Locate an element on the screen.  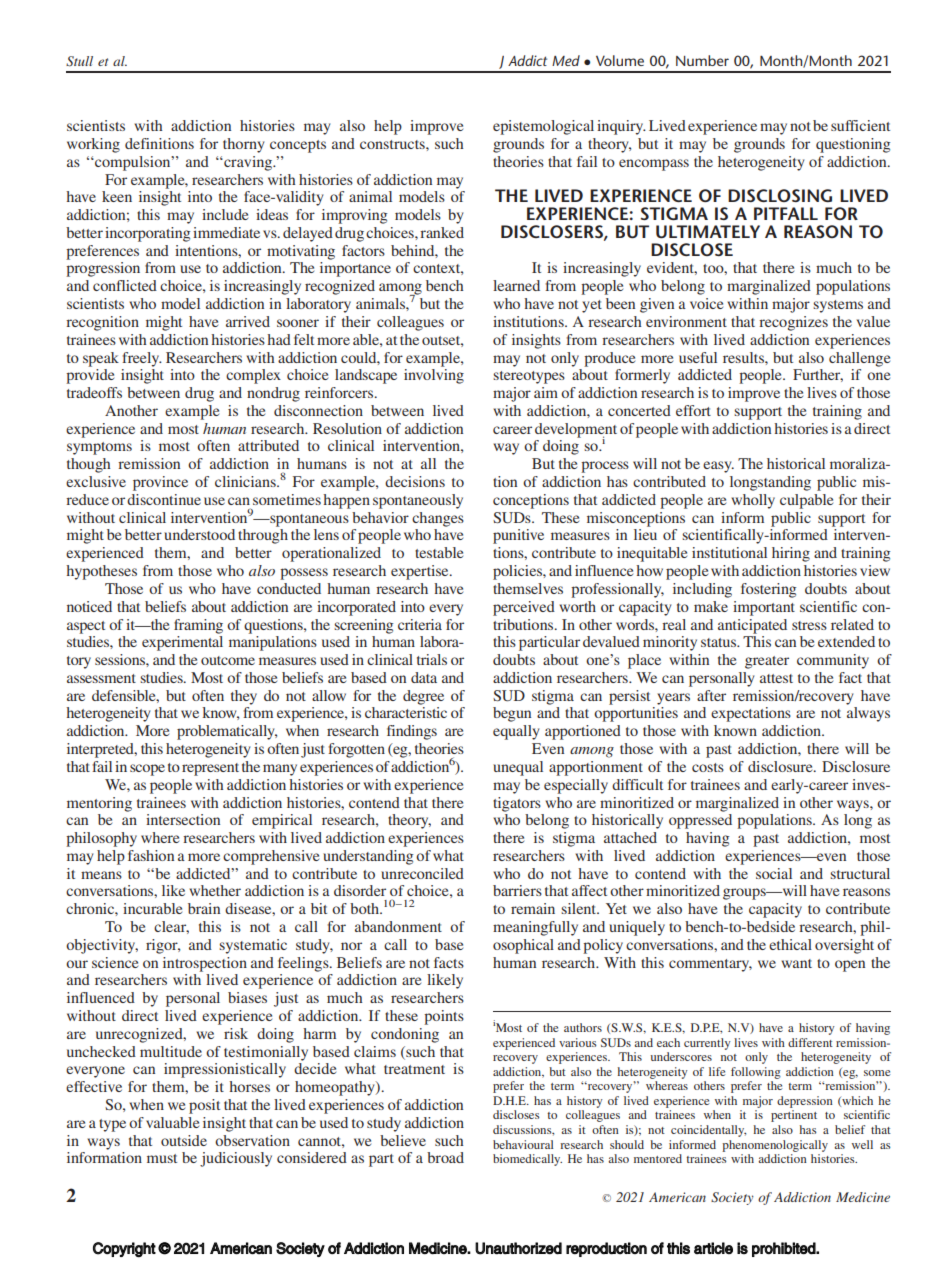
Copyright is located at coordinates (124, 1250).
